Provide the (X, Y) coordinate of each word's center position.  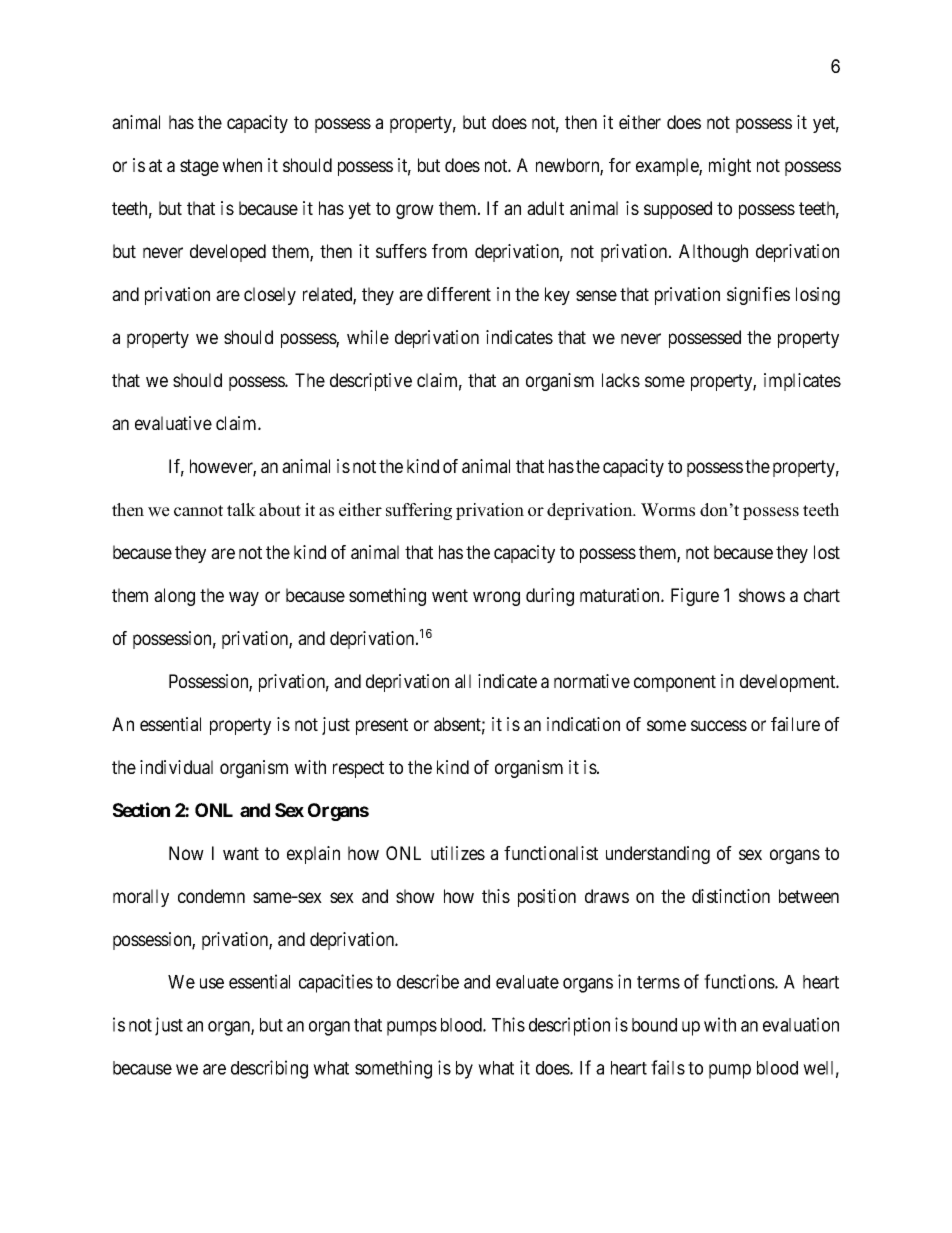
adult (545, 208)
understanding (658, 855)
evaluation (801, 1024)
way (244, 598)
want (241, 853)
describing (269, 1069)
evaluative (173, 423)
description (569, 1026)
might (730, 167)
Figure (695, 597)
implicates (802, 382)
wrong (496, 598)
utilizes (458, 853)
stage (199, 167)
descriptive (371, 382)
